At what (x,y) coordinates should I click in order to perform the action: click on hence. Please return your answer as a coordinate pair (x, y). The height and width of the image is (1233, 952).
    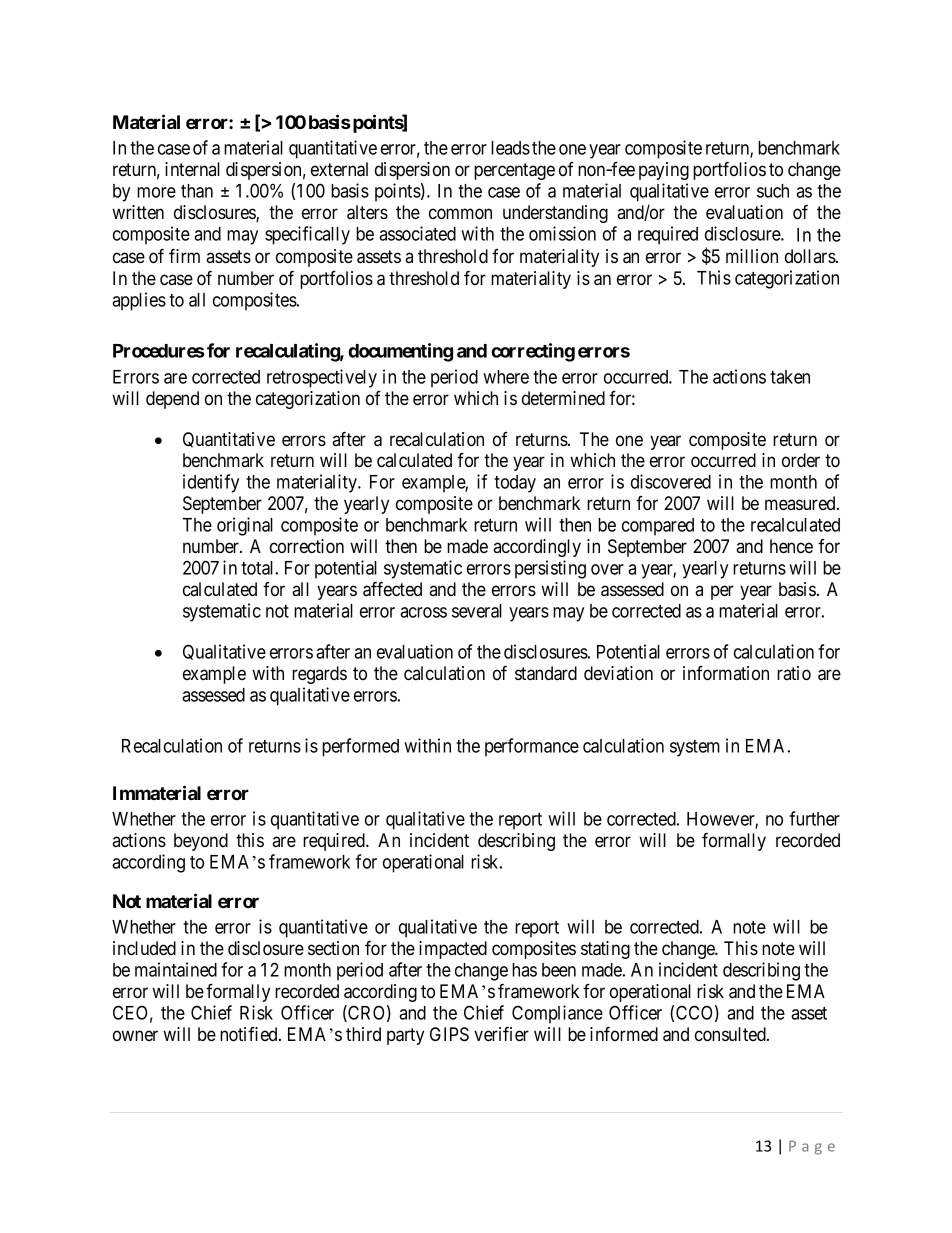
    Looking at the image, I should click on (791, 546).
